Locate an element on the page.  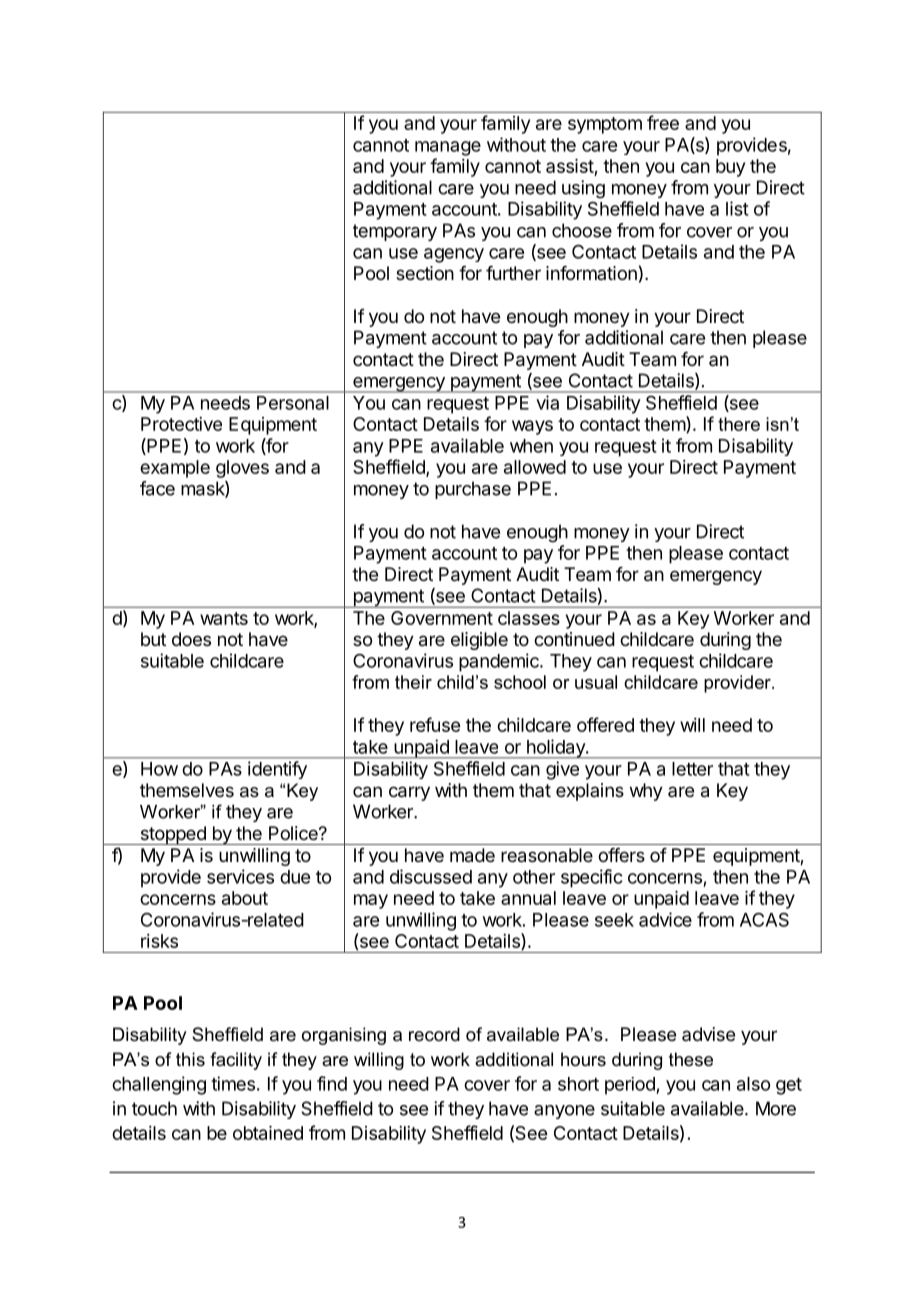
times is located at coordinates (233, 1083).
